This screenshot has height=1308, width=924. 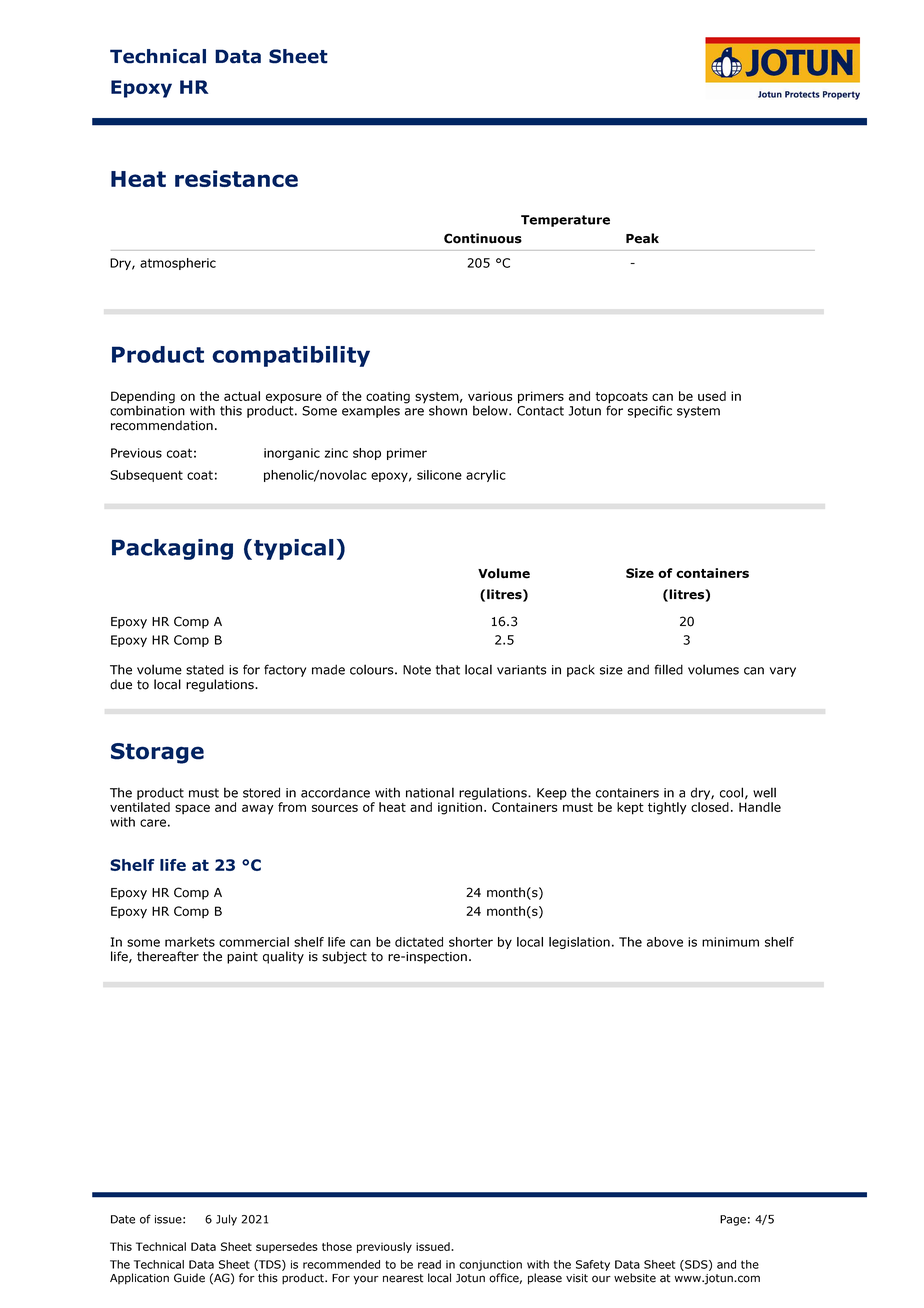 I want to click on filled, so click(x=669, y=669).
